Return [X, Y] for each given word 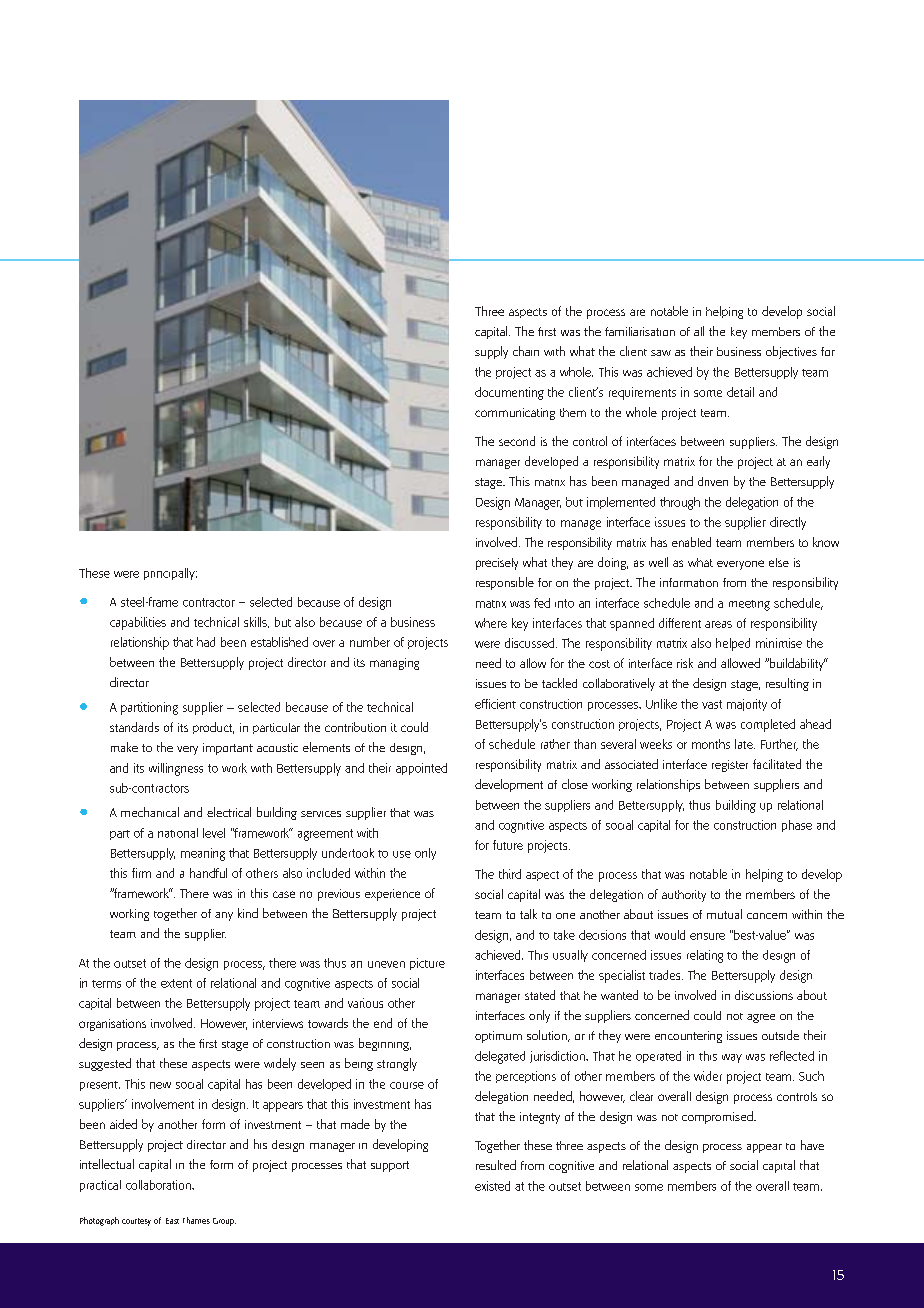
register [730, 766]
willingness [176, 769]
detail [740, 392]
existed [492, 1186]
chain [526, 351]
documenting [509, 393]
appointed [421, 769]
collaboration [159, 1185]
